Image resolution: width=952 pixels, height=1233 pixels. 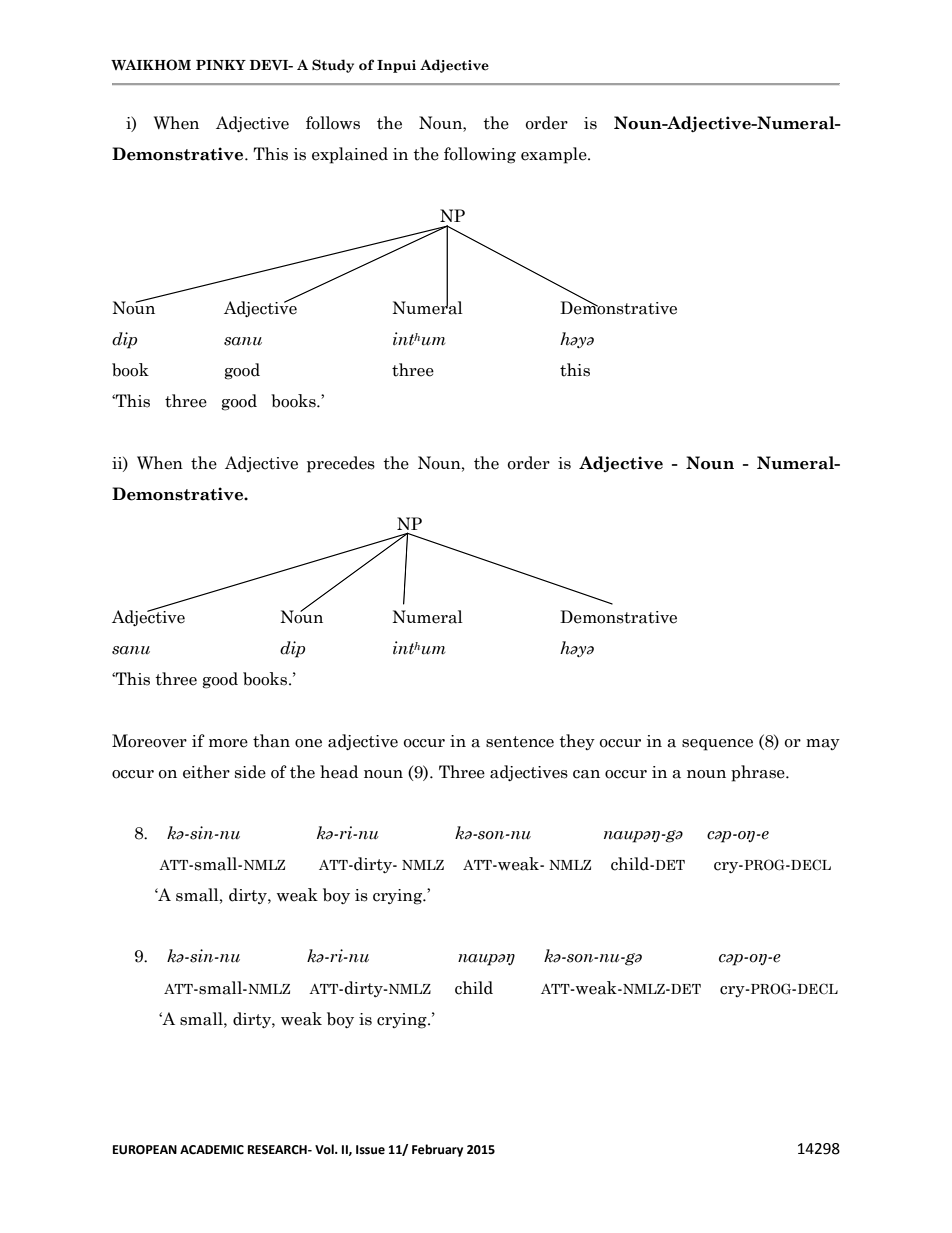 I want to click on sequence, so click(x=717, y=745).
